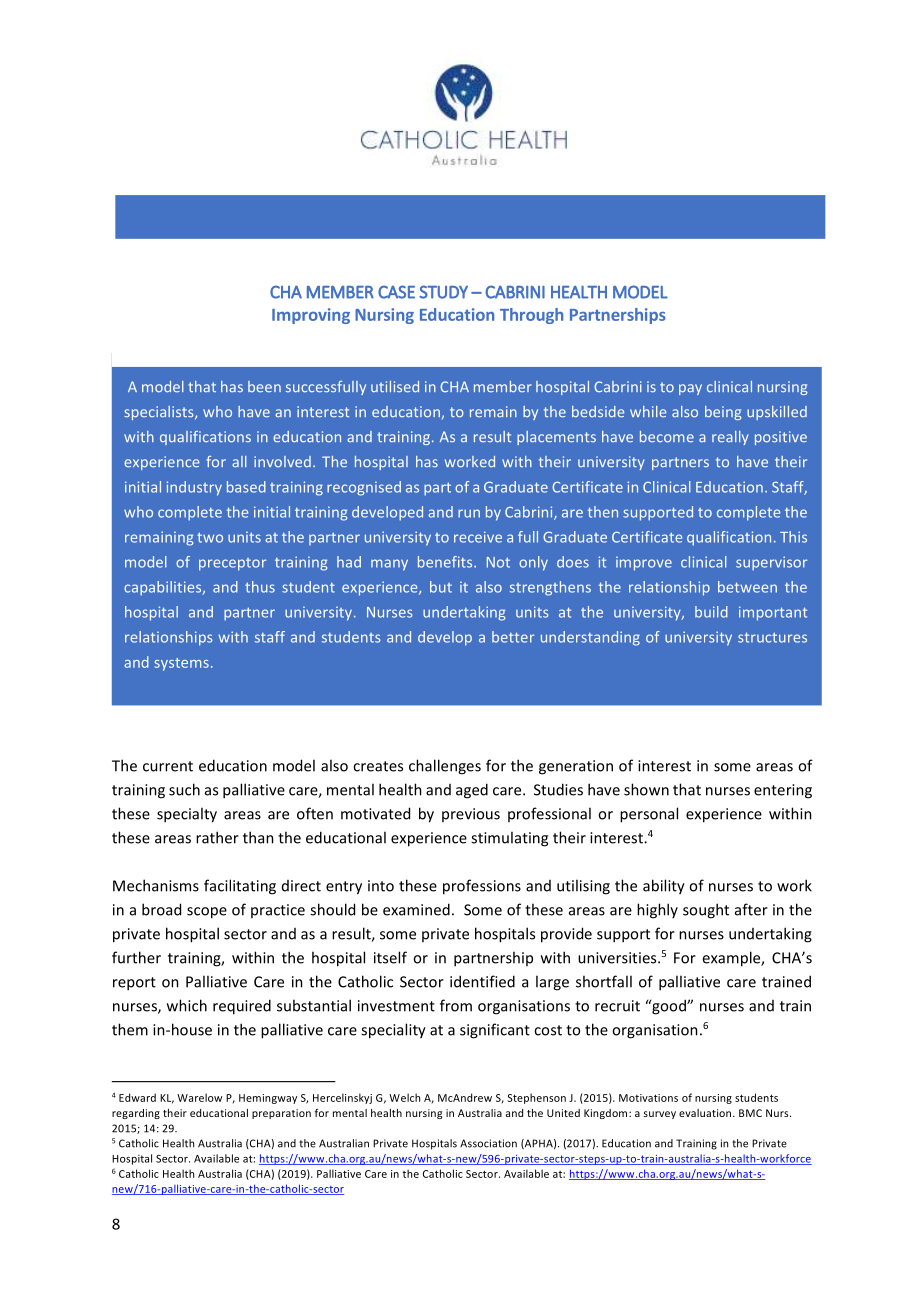  What do you see at coordinates (268, 1099) in the image?
I see `Hemingway` at bounding box center [268, 1099].
